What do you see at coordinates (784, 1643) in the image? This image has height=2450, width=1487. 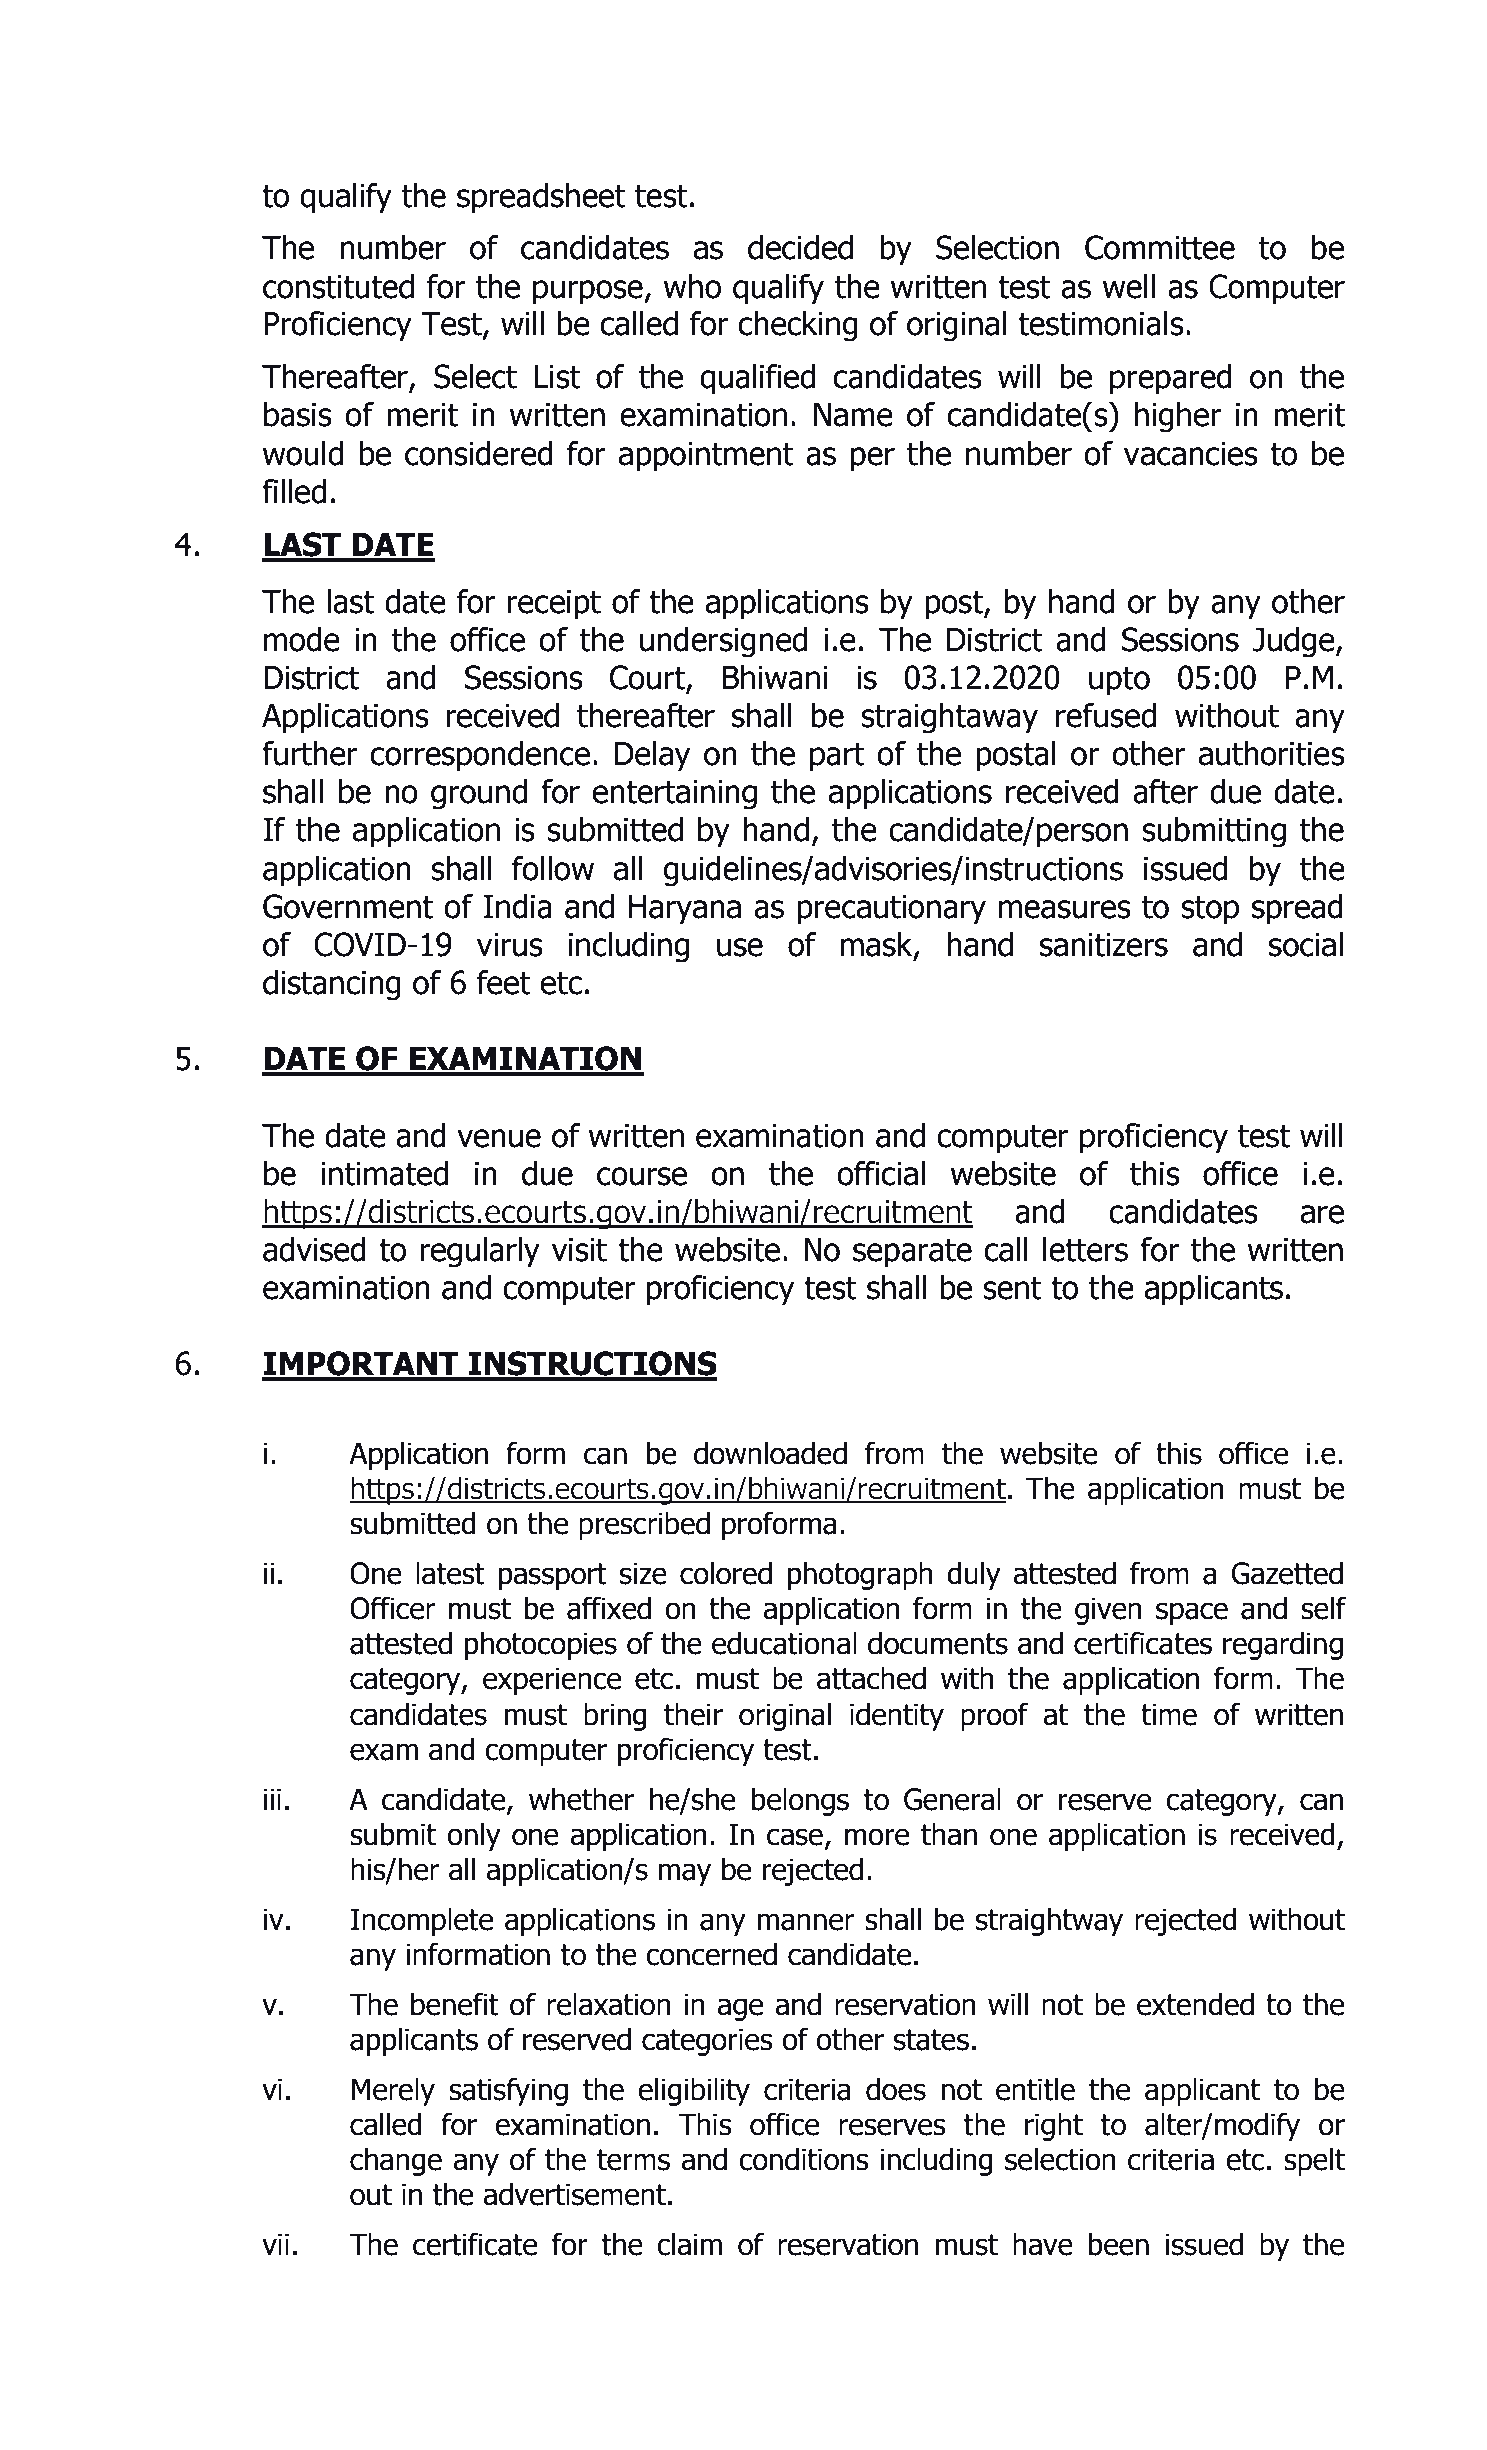 I see `educational` at bounding box center [784, 1643].
